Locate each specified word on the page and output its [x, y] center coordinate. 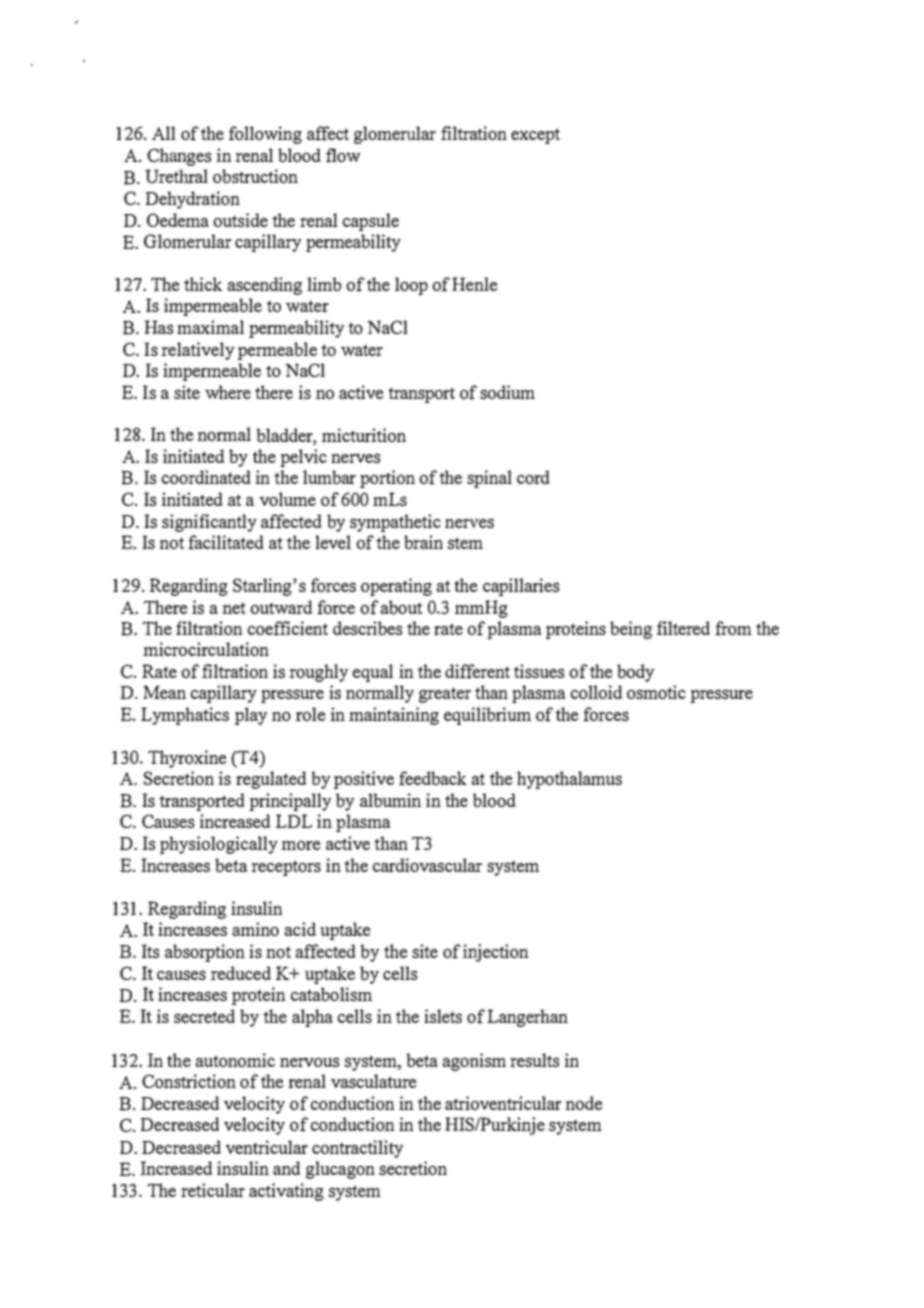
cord [533, 477]
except [535, 136]
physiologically [219, 845]
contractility [357, 1149]
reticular [213, 1190]
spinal [489, 479]
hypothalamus [569, 780]
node [583, 1103]
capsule [370, 222]
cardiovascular [427, 865]
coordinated [206, 477]
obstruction [255, 176]
